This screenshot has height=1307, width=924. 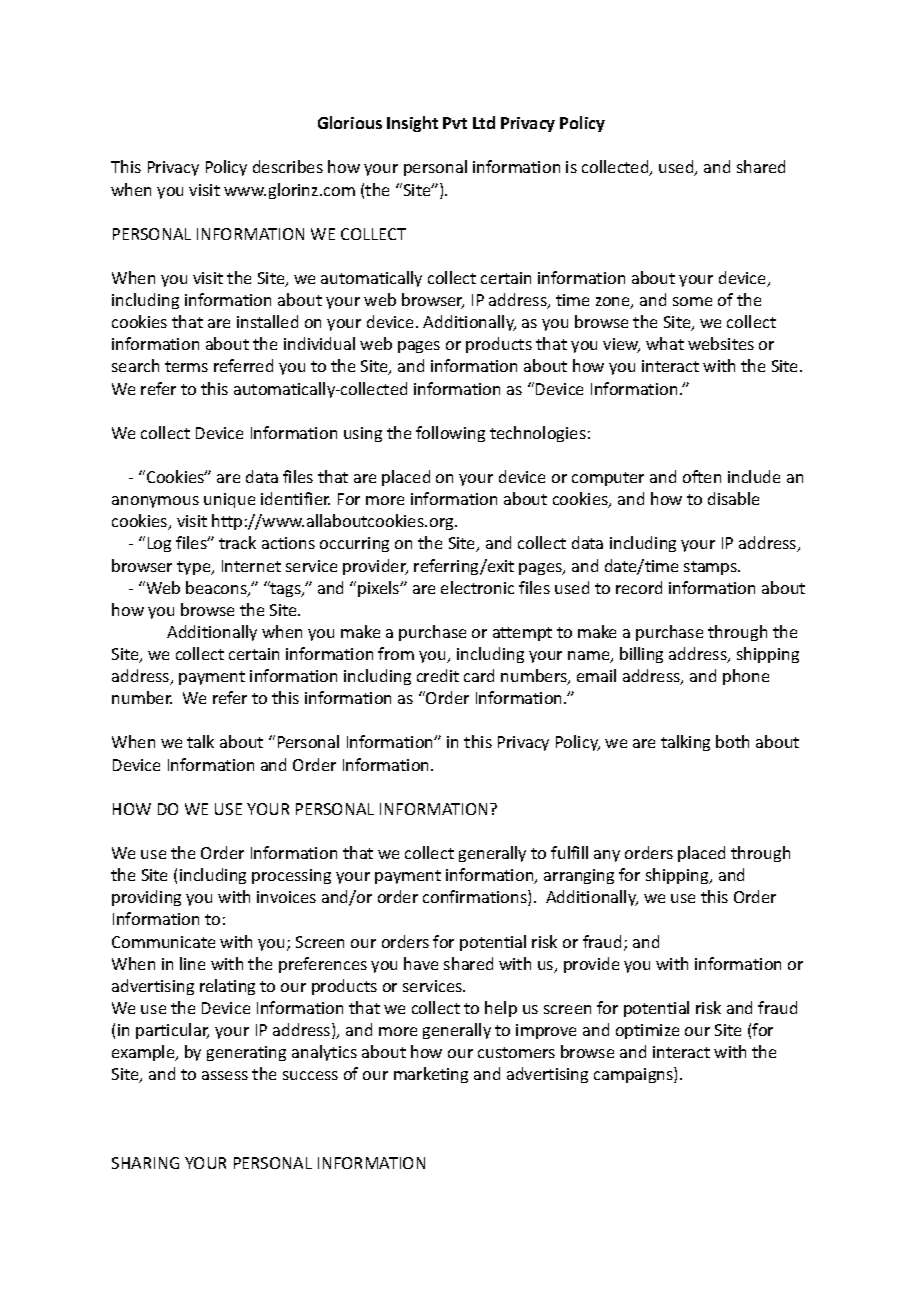 I want to click on confirmations, so click(x=476, y=898).
